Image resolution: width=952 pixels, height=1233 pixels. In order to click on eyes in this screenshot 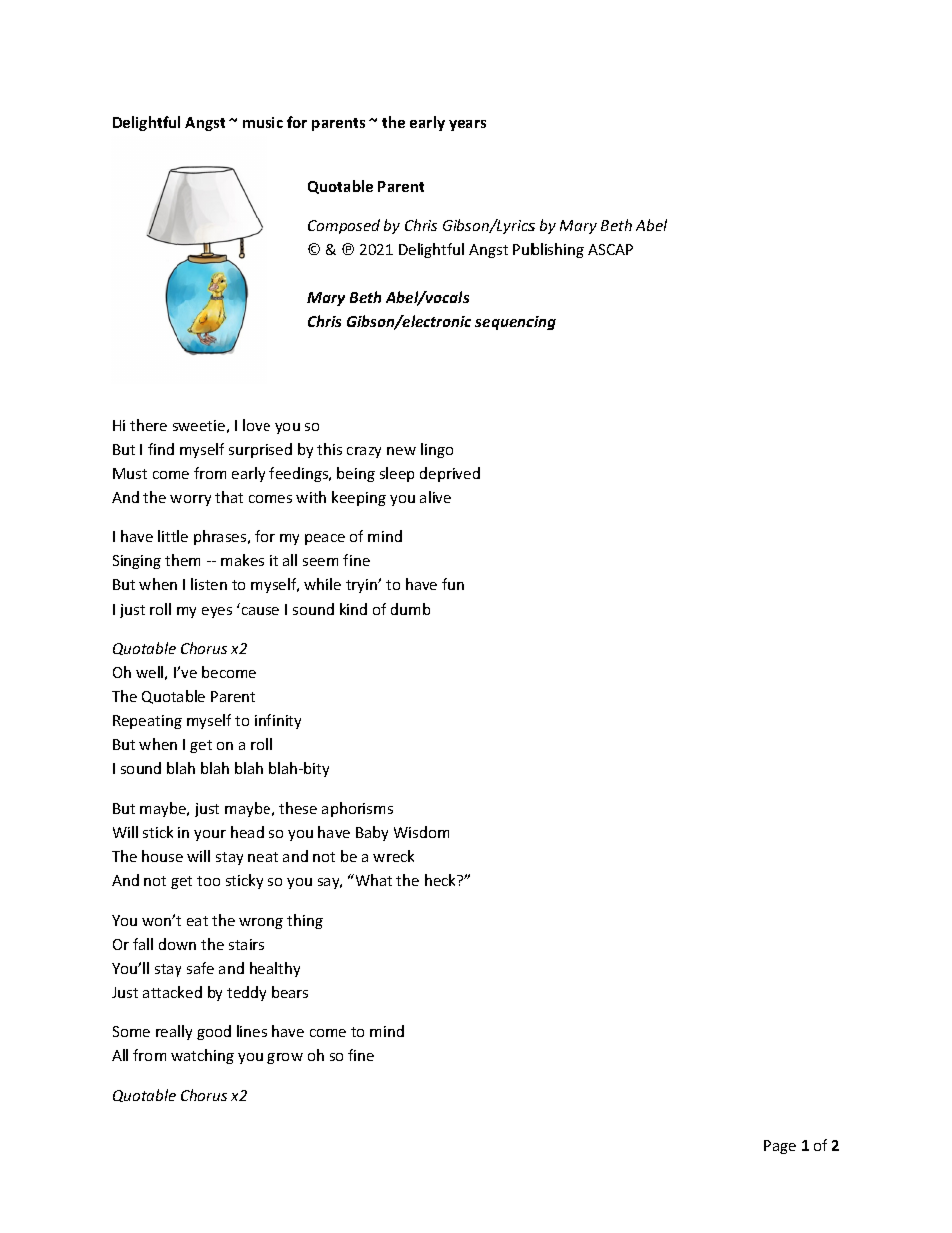, I will do `click(217, 612)`.
